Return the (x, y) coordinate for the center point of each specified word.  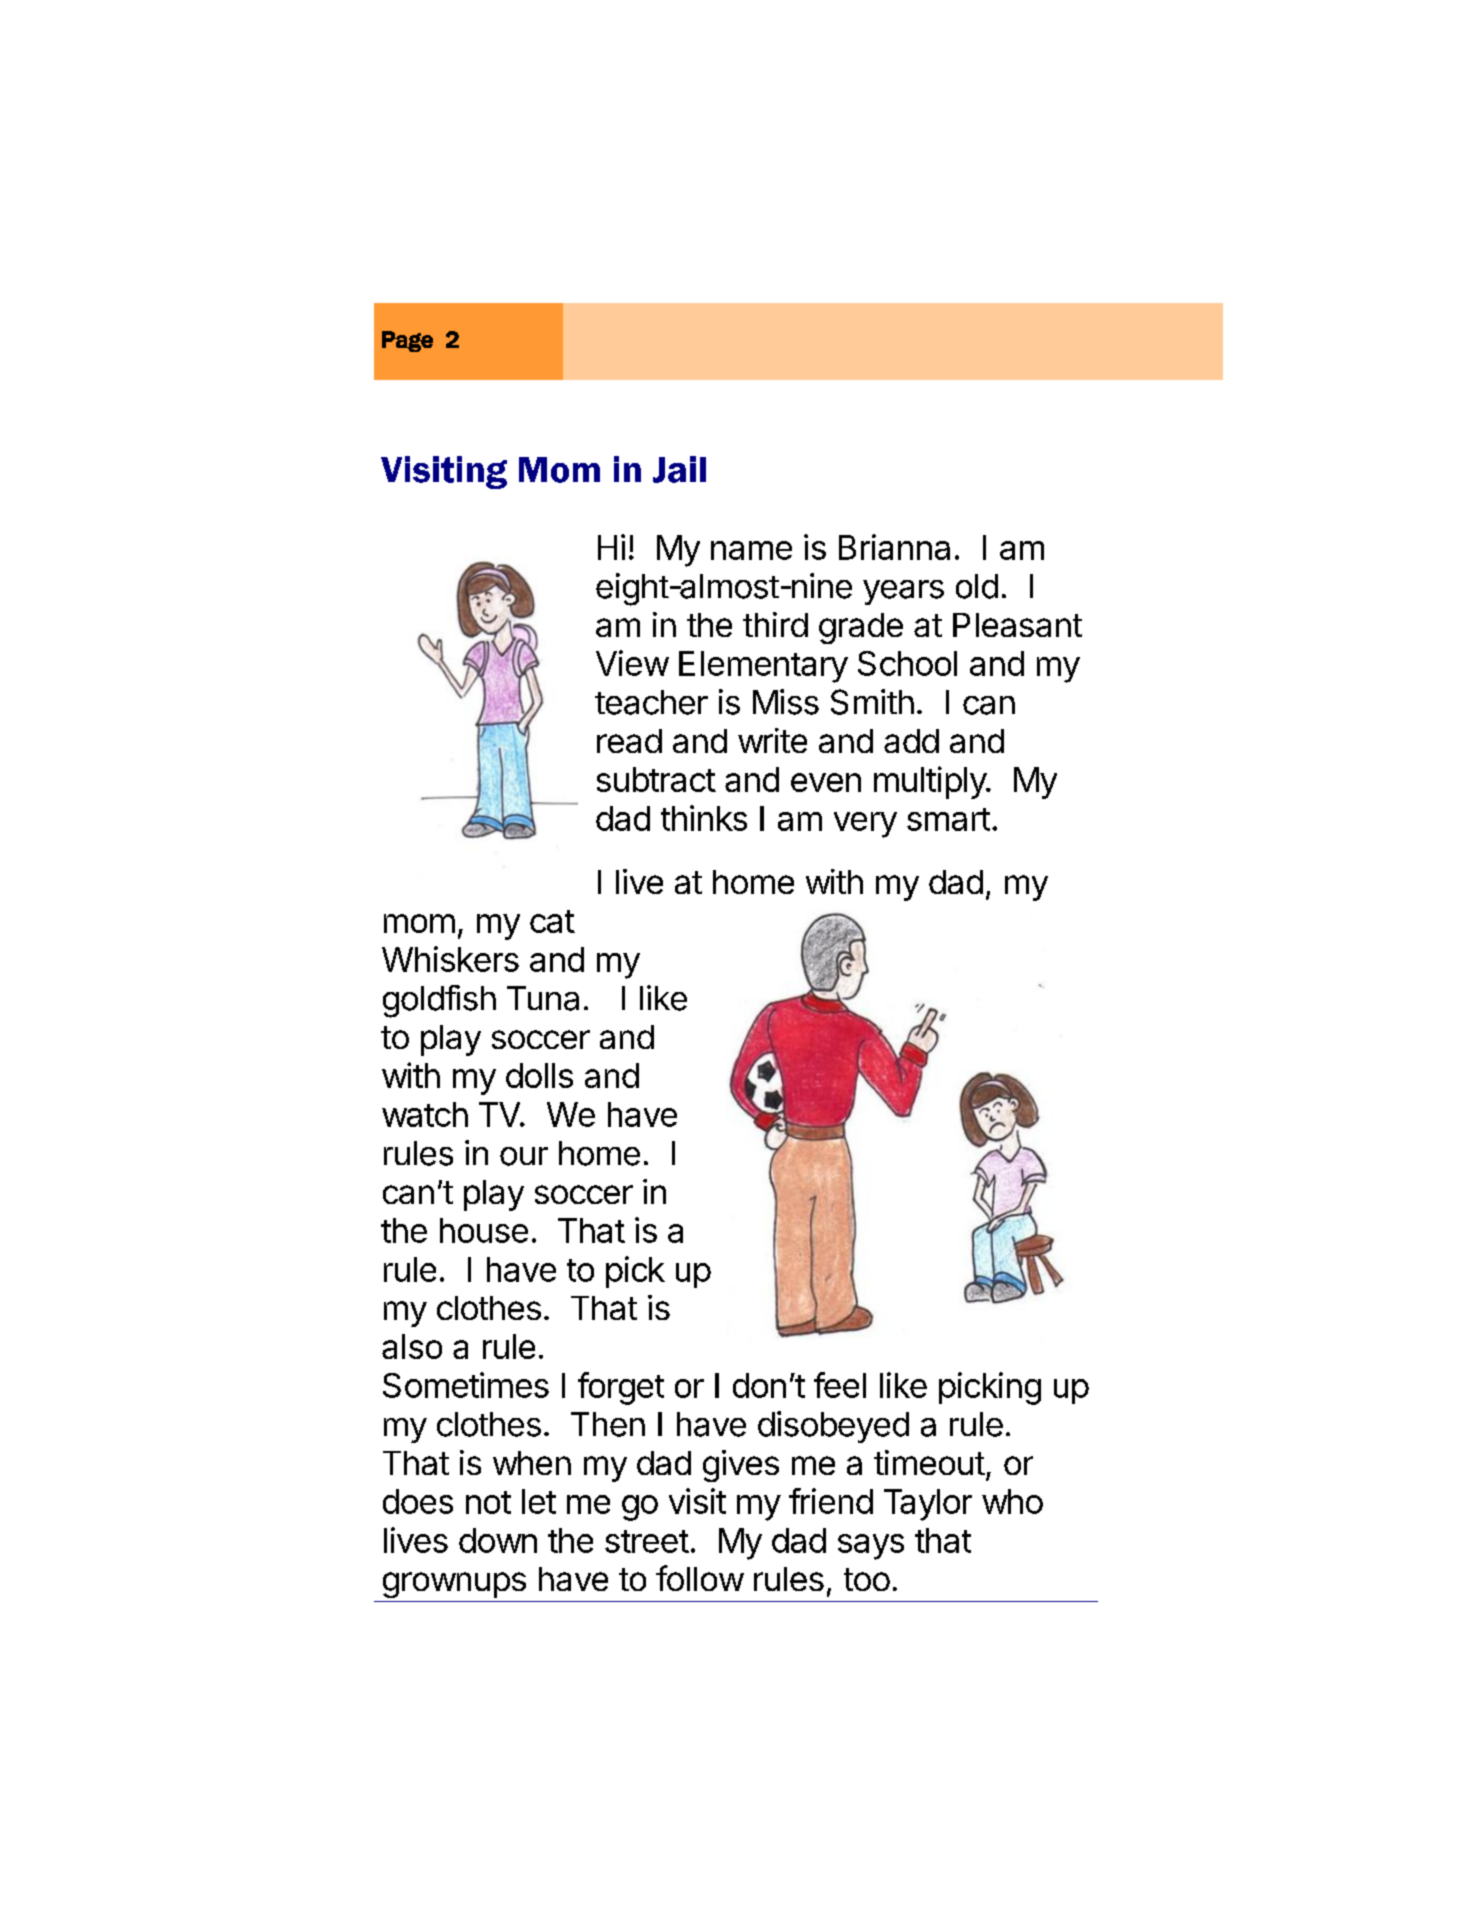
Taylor (928, 1505)
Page (407, 341)
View (632, 663)
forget (621, 1388)
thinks (704, 818)
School (907, 663)
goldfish (439, 1001)
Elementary (763, 667)
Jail (679, 469)
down (498, 1540)
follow (700, 1578)
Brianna (894, 547)
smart (948, 819)
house (484, 1230)
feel (840, 1385)
